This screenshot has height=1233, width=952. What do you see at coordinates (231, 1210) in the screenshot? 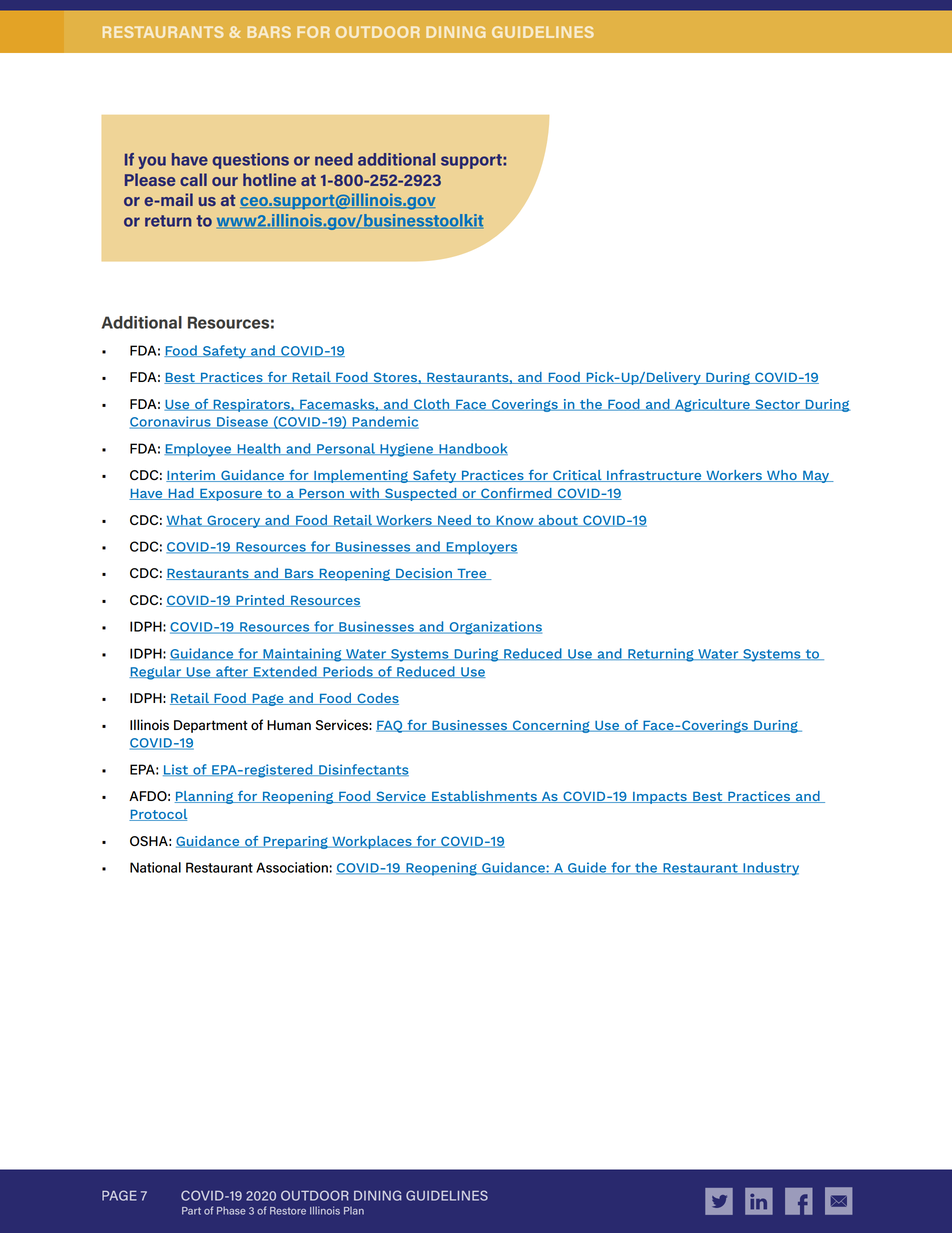
I see `Phase` at bounding box center [231, 1210].
